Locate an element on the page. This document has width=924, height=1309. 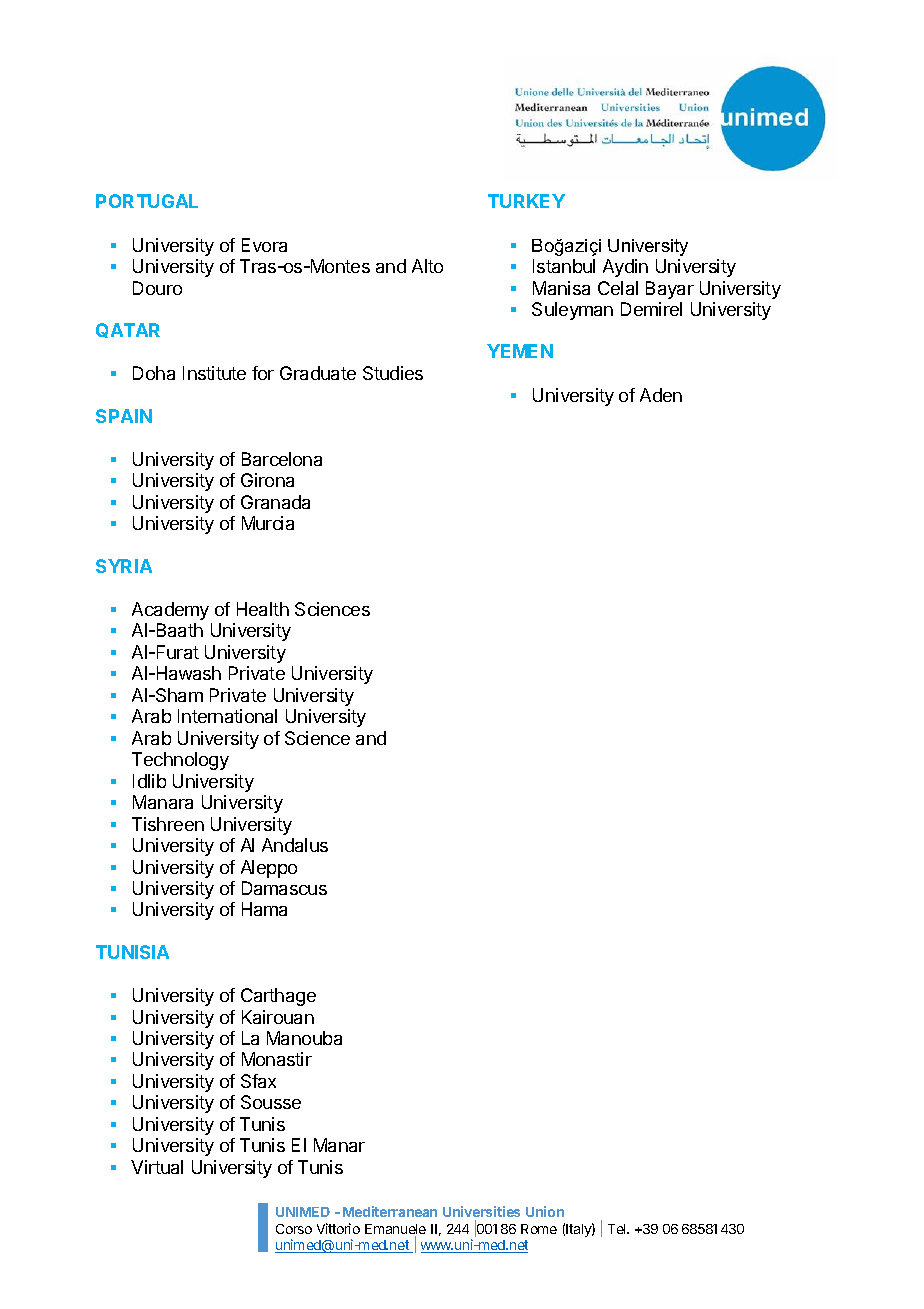
Academy is located at coordinates (170, 611).
